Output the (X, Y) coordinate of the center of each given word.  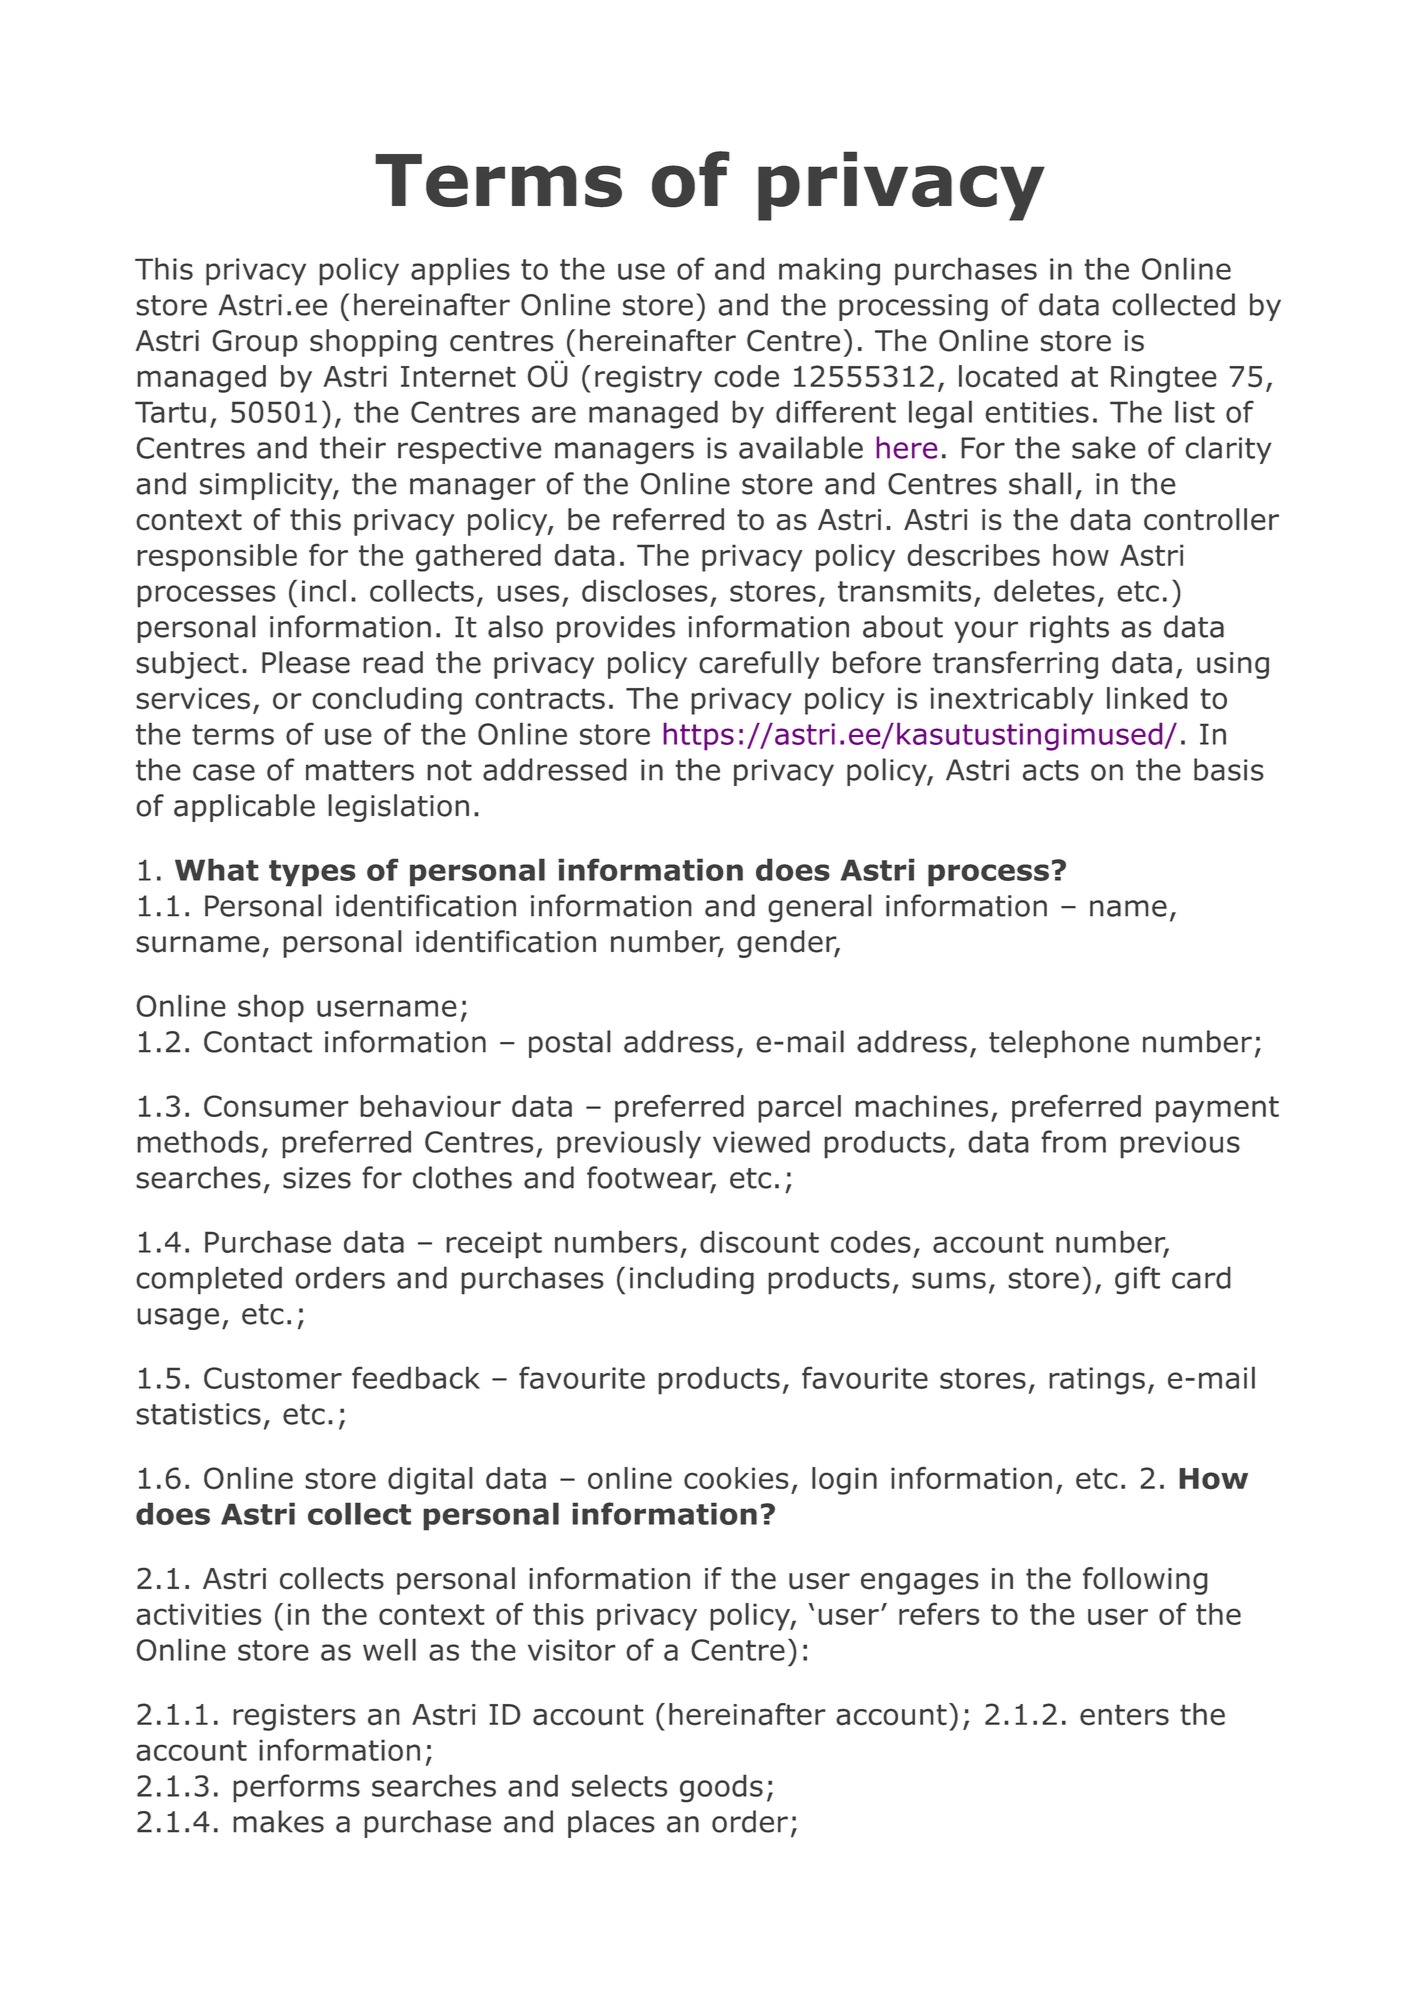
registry (648, 379)
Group (255, 343)
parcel (799, 1109)
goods (721, 1788)
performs (296, 1788)
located (1008, 376)
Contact (258, 1042)
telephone (1059, 1044)
